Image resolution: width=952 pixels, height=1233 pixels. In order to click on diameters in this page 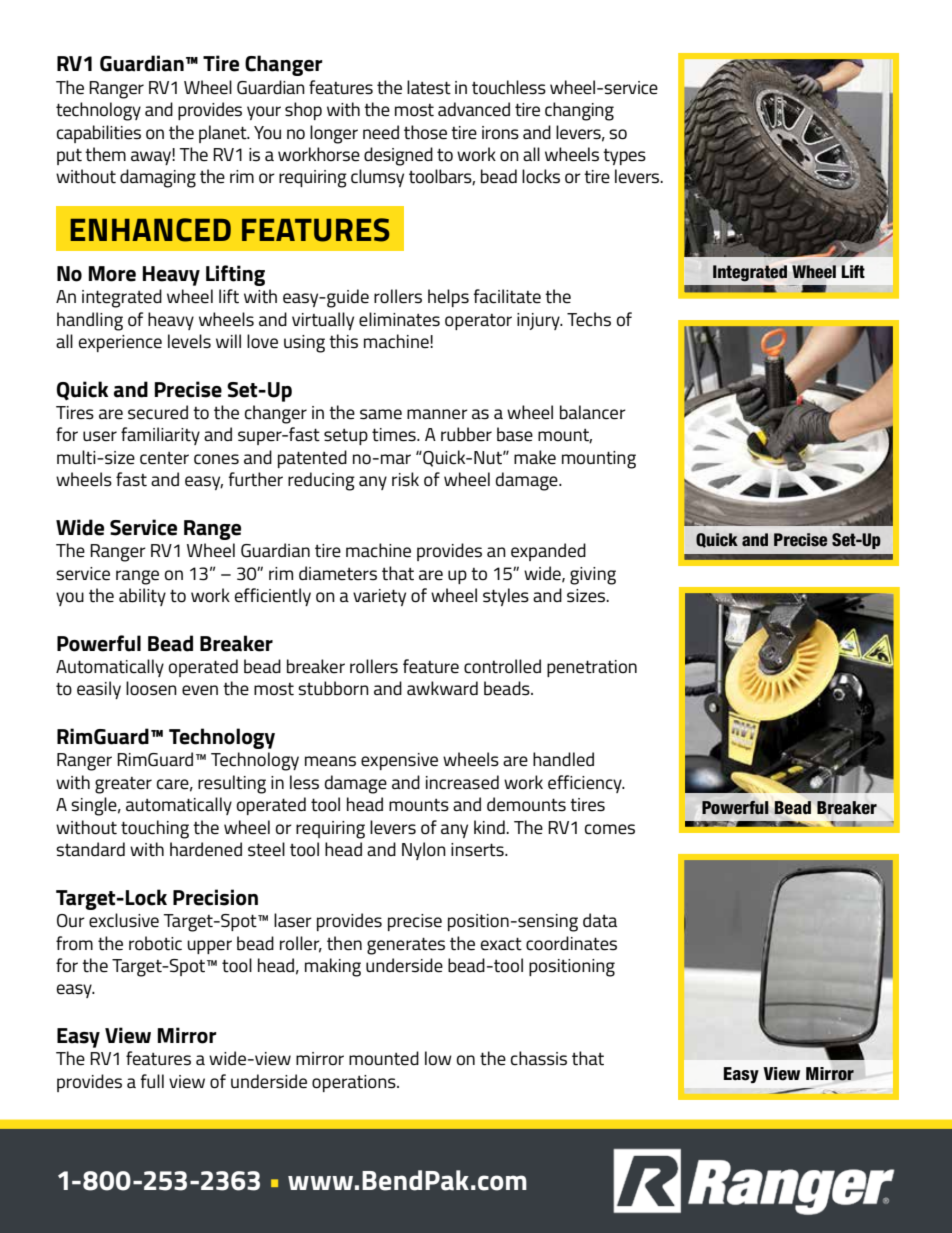, I will do `click(338, 573)`.
